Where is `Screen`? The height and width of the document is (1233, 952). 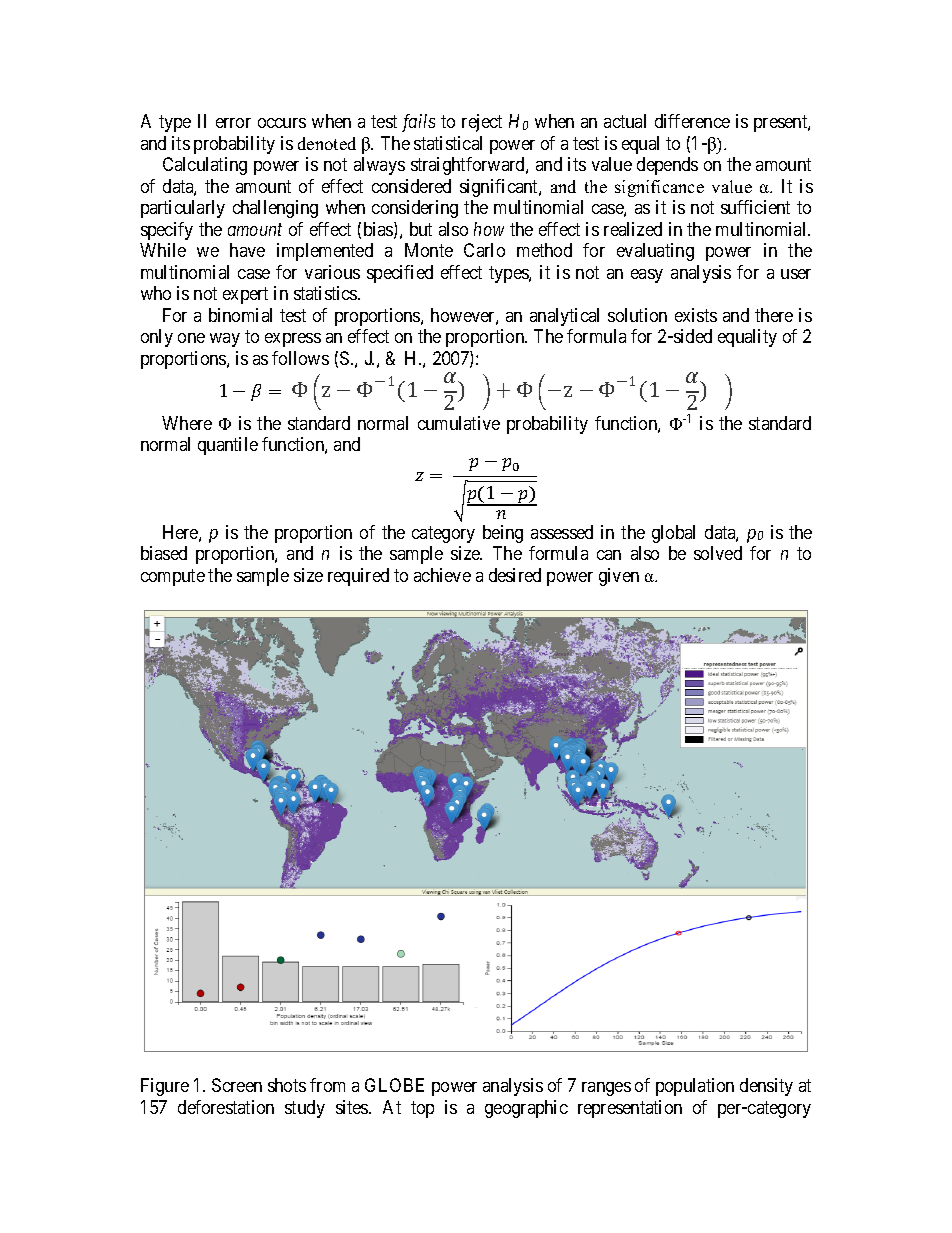
Screen is located at coordinates (237, 1085).
